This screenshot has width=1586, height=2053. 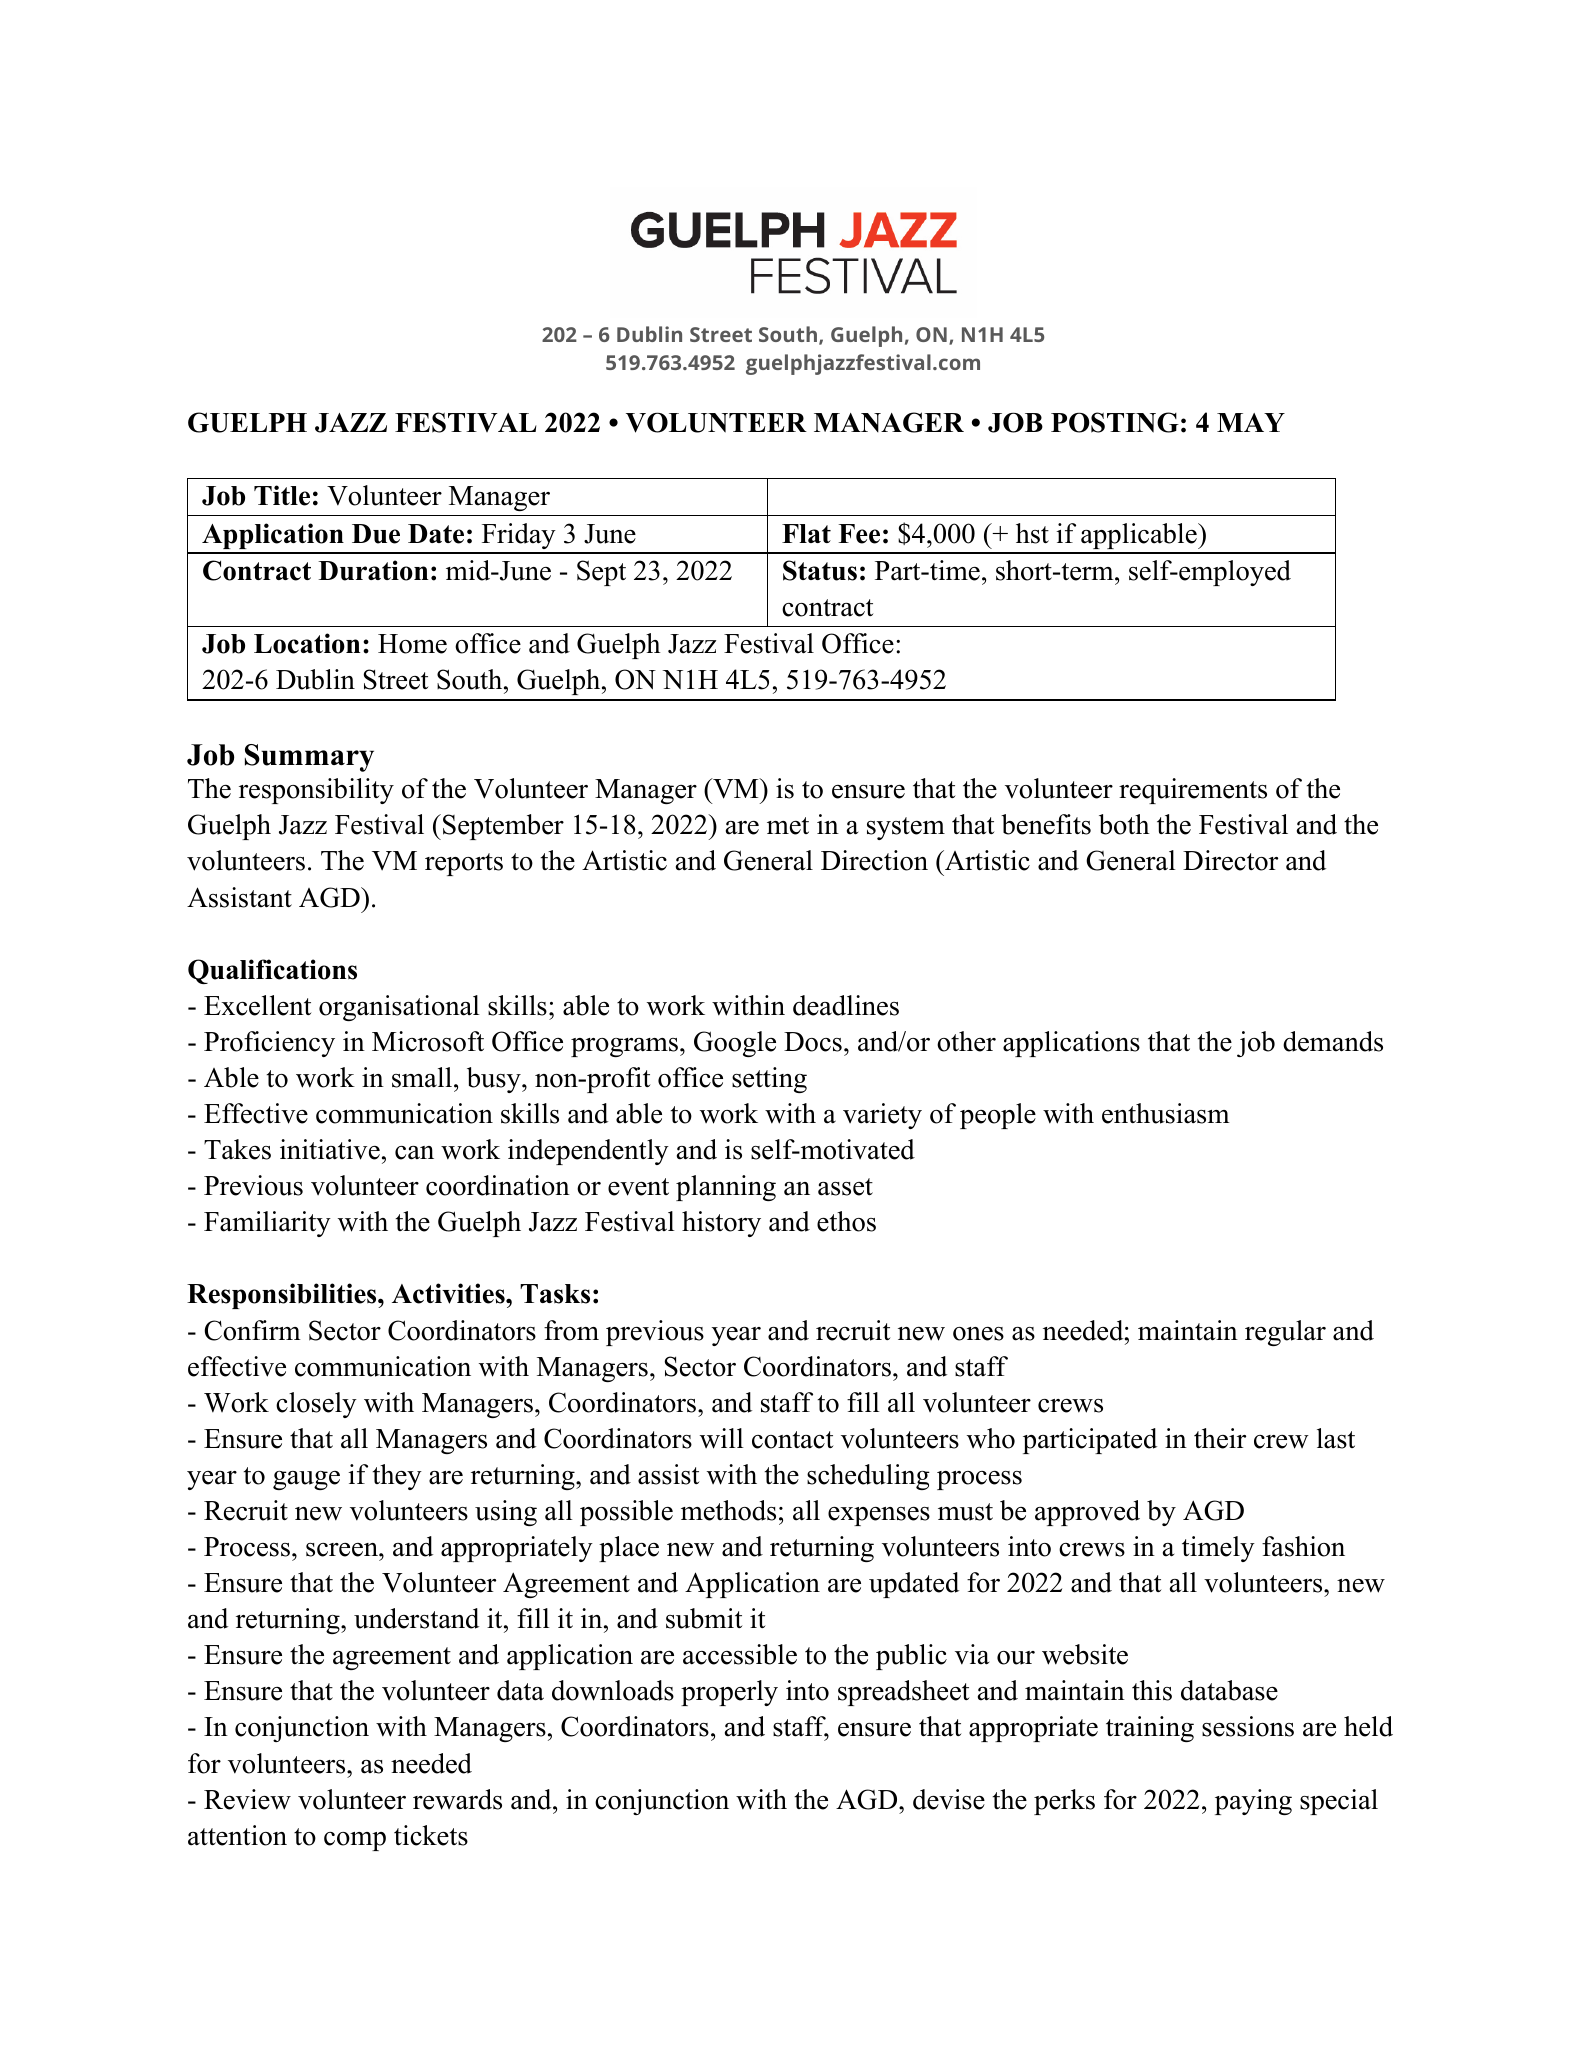 I want to click on Director, so click(x=1230, y=860).
